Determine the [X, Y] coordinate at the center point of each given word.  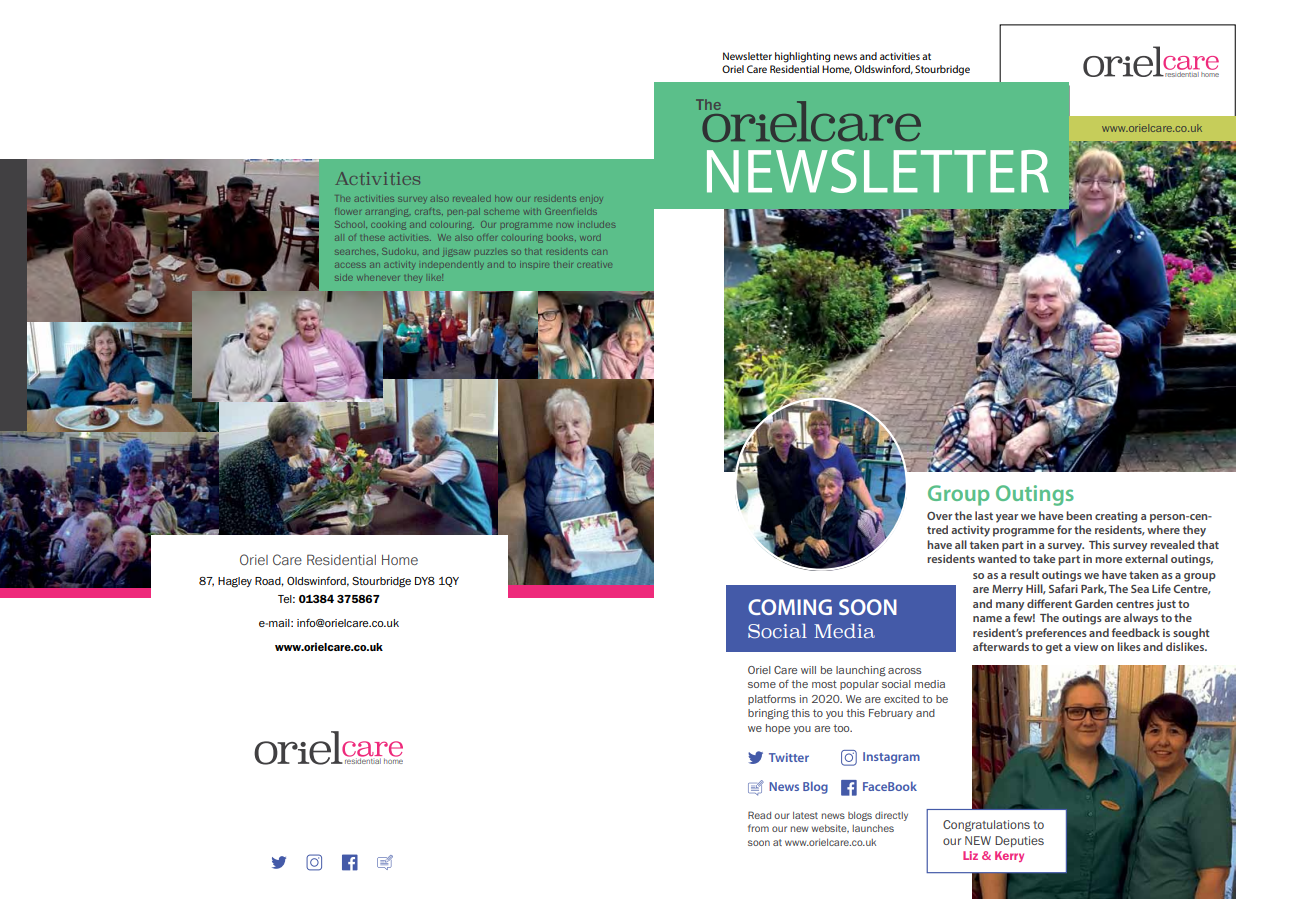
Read [759, 815]
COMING [790, 607]
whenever [378, 278]
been [1079, 515]
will [808, 670]
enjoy [591, 200]
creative [594, 265]
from [758, 828]
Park [1094, 589]
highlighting [802, 57]
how [503, 198]
